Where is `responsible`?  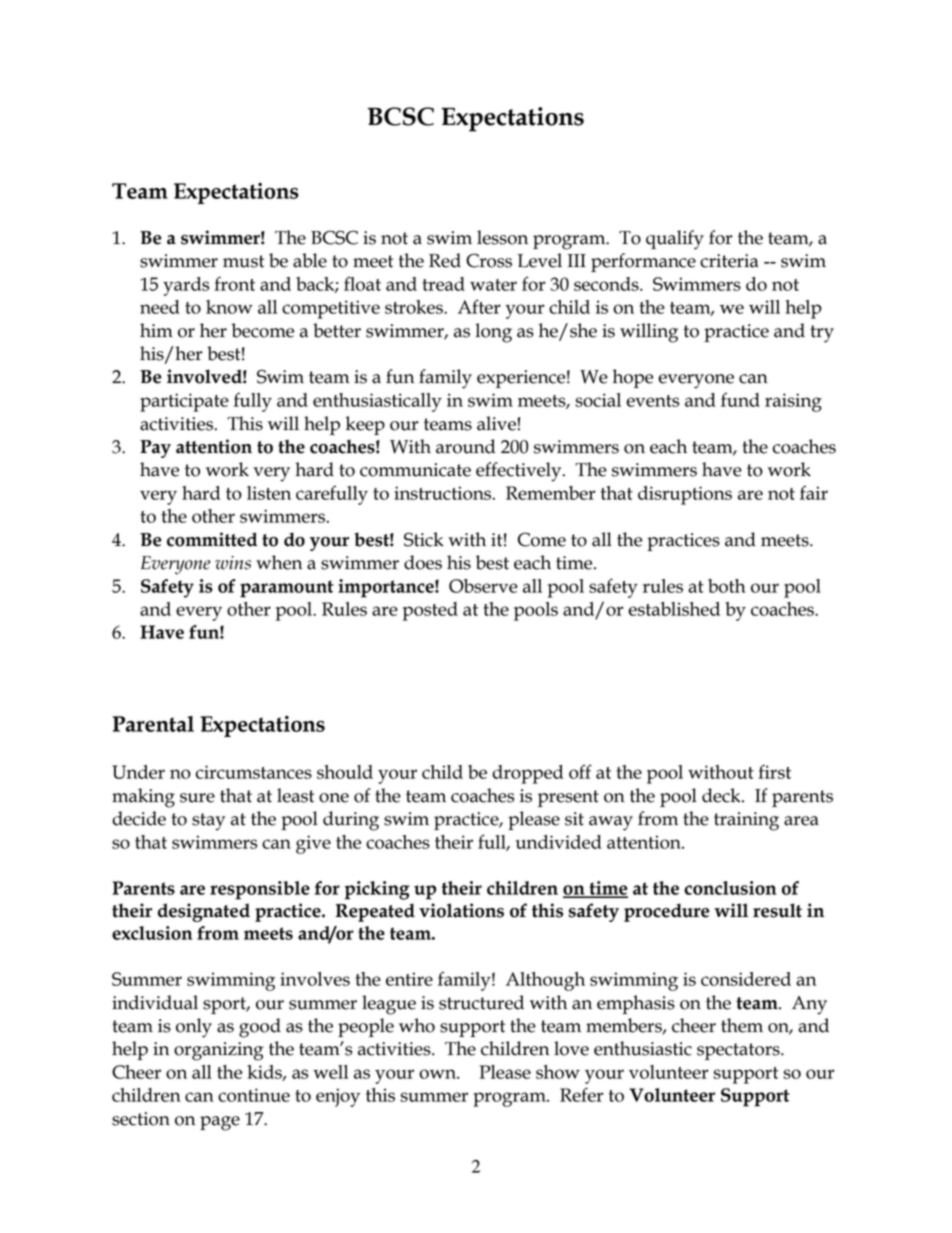
responsible is located at coordinates (260, 890).
